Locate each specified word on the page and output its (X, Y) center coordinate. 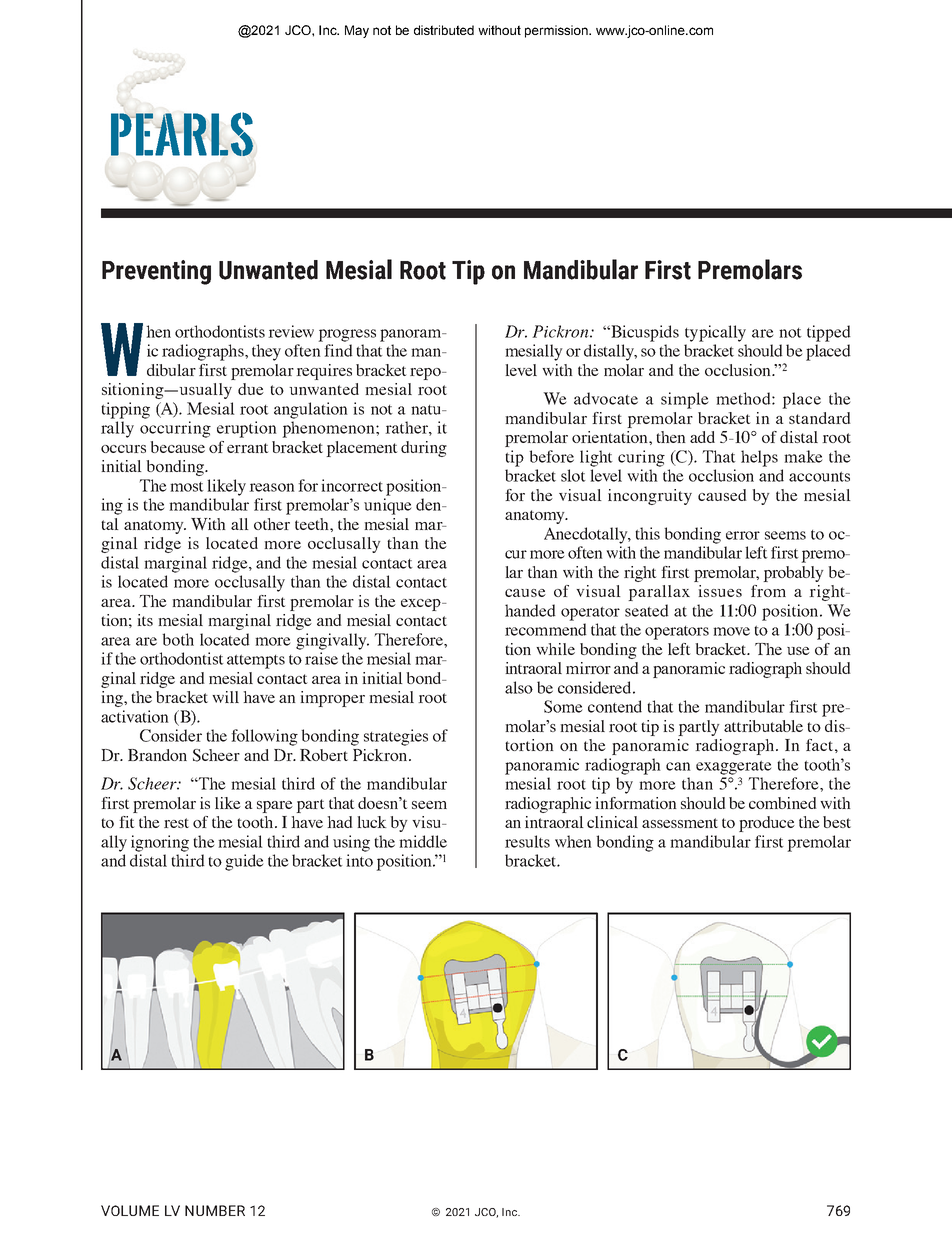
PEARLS (182, 134)
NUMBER (215, 1210)
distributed (444, 30)
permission (557, 31)
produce (767, 824)
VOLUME (130, 1210)
